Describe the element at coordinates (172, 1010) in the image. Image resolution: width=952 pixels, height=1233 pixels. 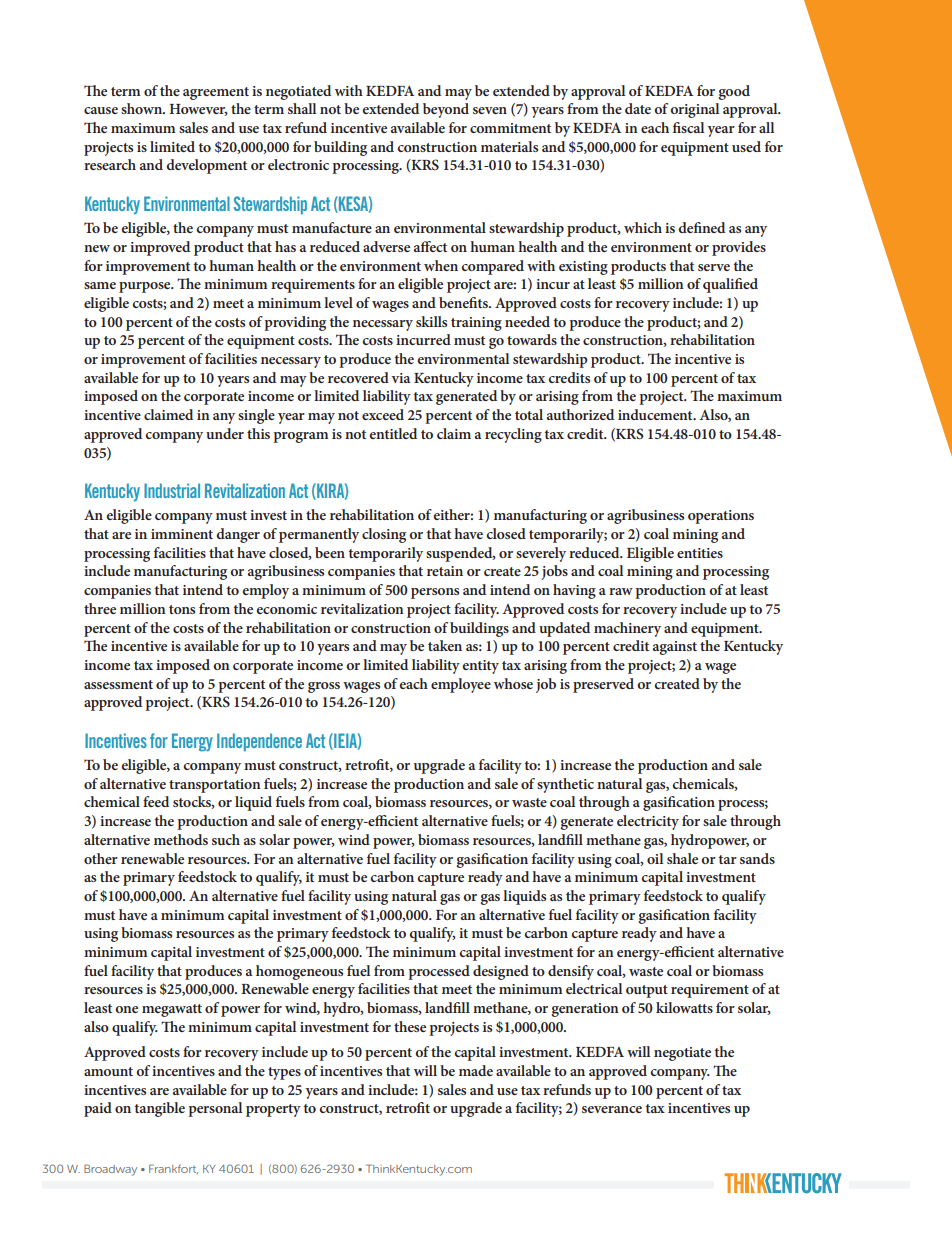
I see `megawatt` at that location.
